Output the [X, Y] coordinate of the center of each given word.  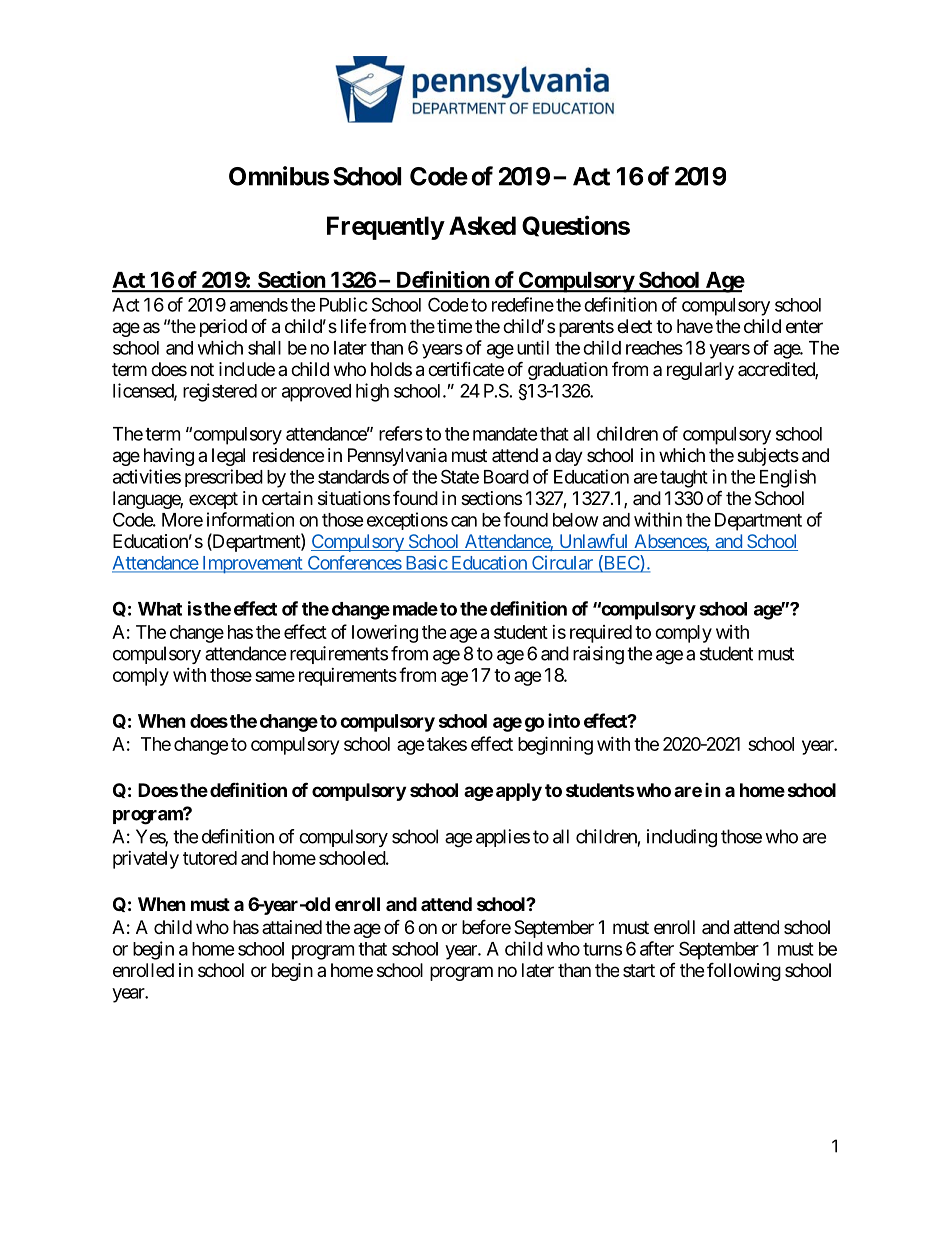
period [223, 328]
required [601, 634]
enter [804, 326]
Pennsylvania [397, 457]
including [682, 838]
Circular [562, 563]
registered [220, 392]
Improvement [252, 564]
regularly [700, 371]
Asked [482, 225]
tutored [210, 858]
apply [519, 792]
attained [292, 927]
